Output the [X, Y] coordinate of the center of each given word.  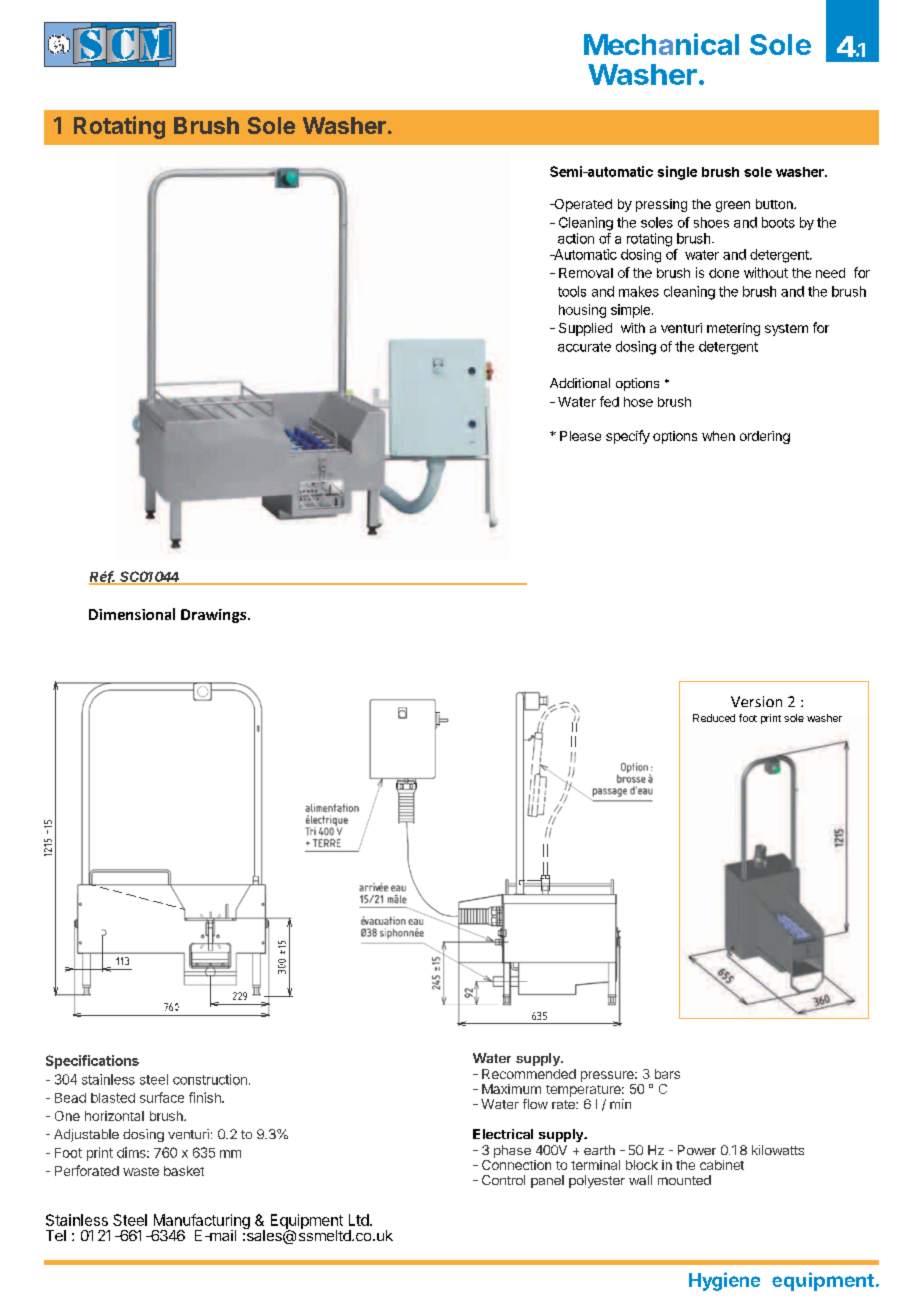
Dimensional [132, 614]
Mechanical [661, 44]
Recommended [529, 1074]
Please [580, 436]
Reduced [714, 718]
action [576, 238]
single [677, 173]
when [718, 436]
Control [503, 1180]
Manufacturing [201, 1223]
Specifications [92, 1062]
